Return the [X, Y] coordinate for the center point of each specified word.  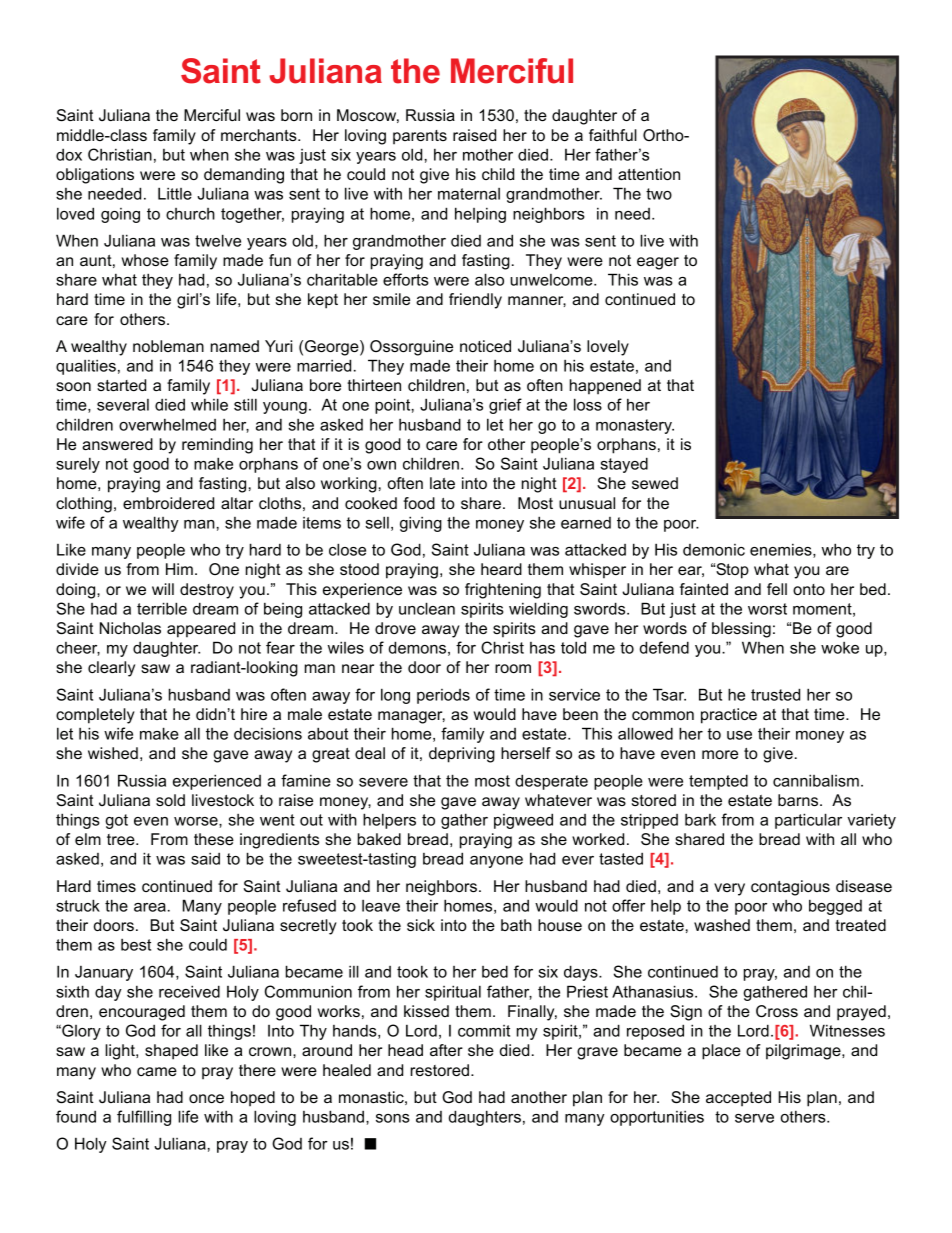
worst [767, 609]
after [446, 1050]
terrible [162, 608]
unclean [427, 608]
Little [175, 193]
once [206, 1098]
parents [420, 137]
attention [649, 174]
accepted [738, 1099]
